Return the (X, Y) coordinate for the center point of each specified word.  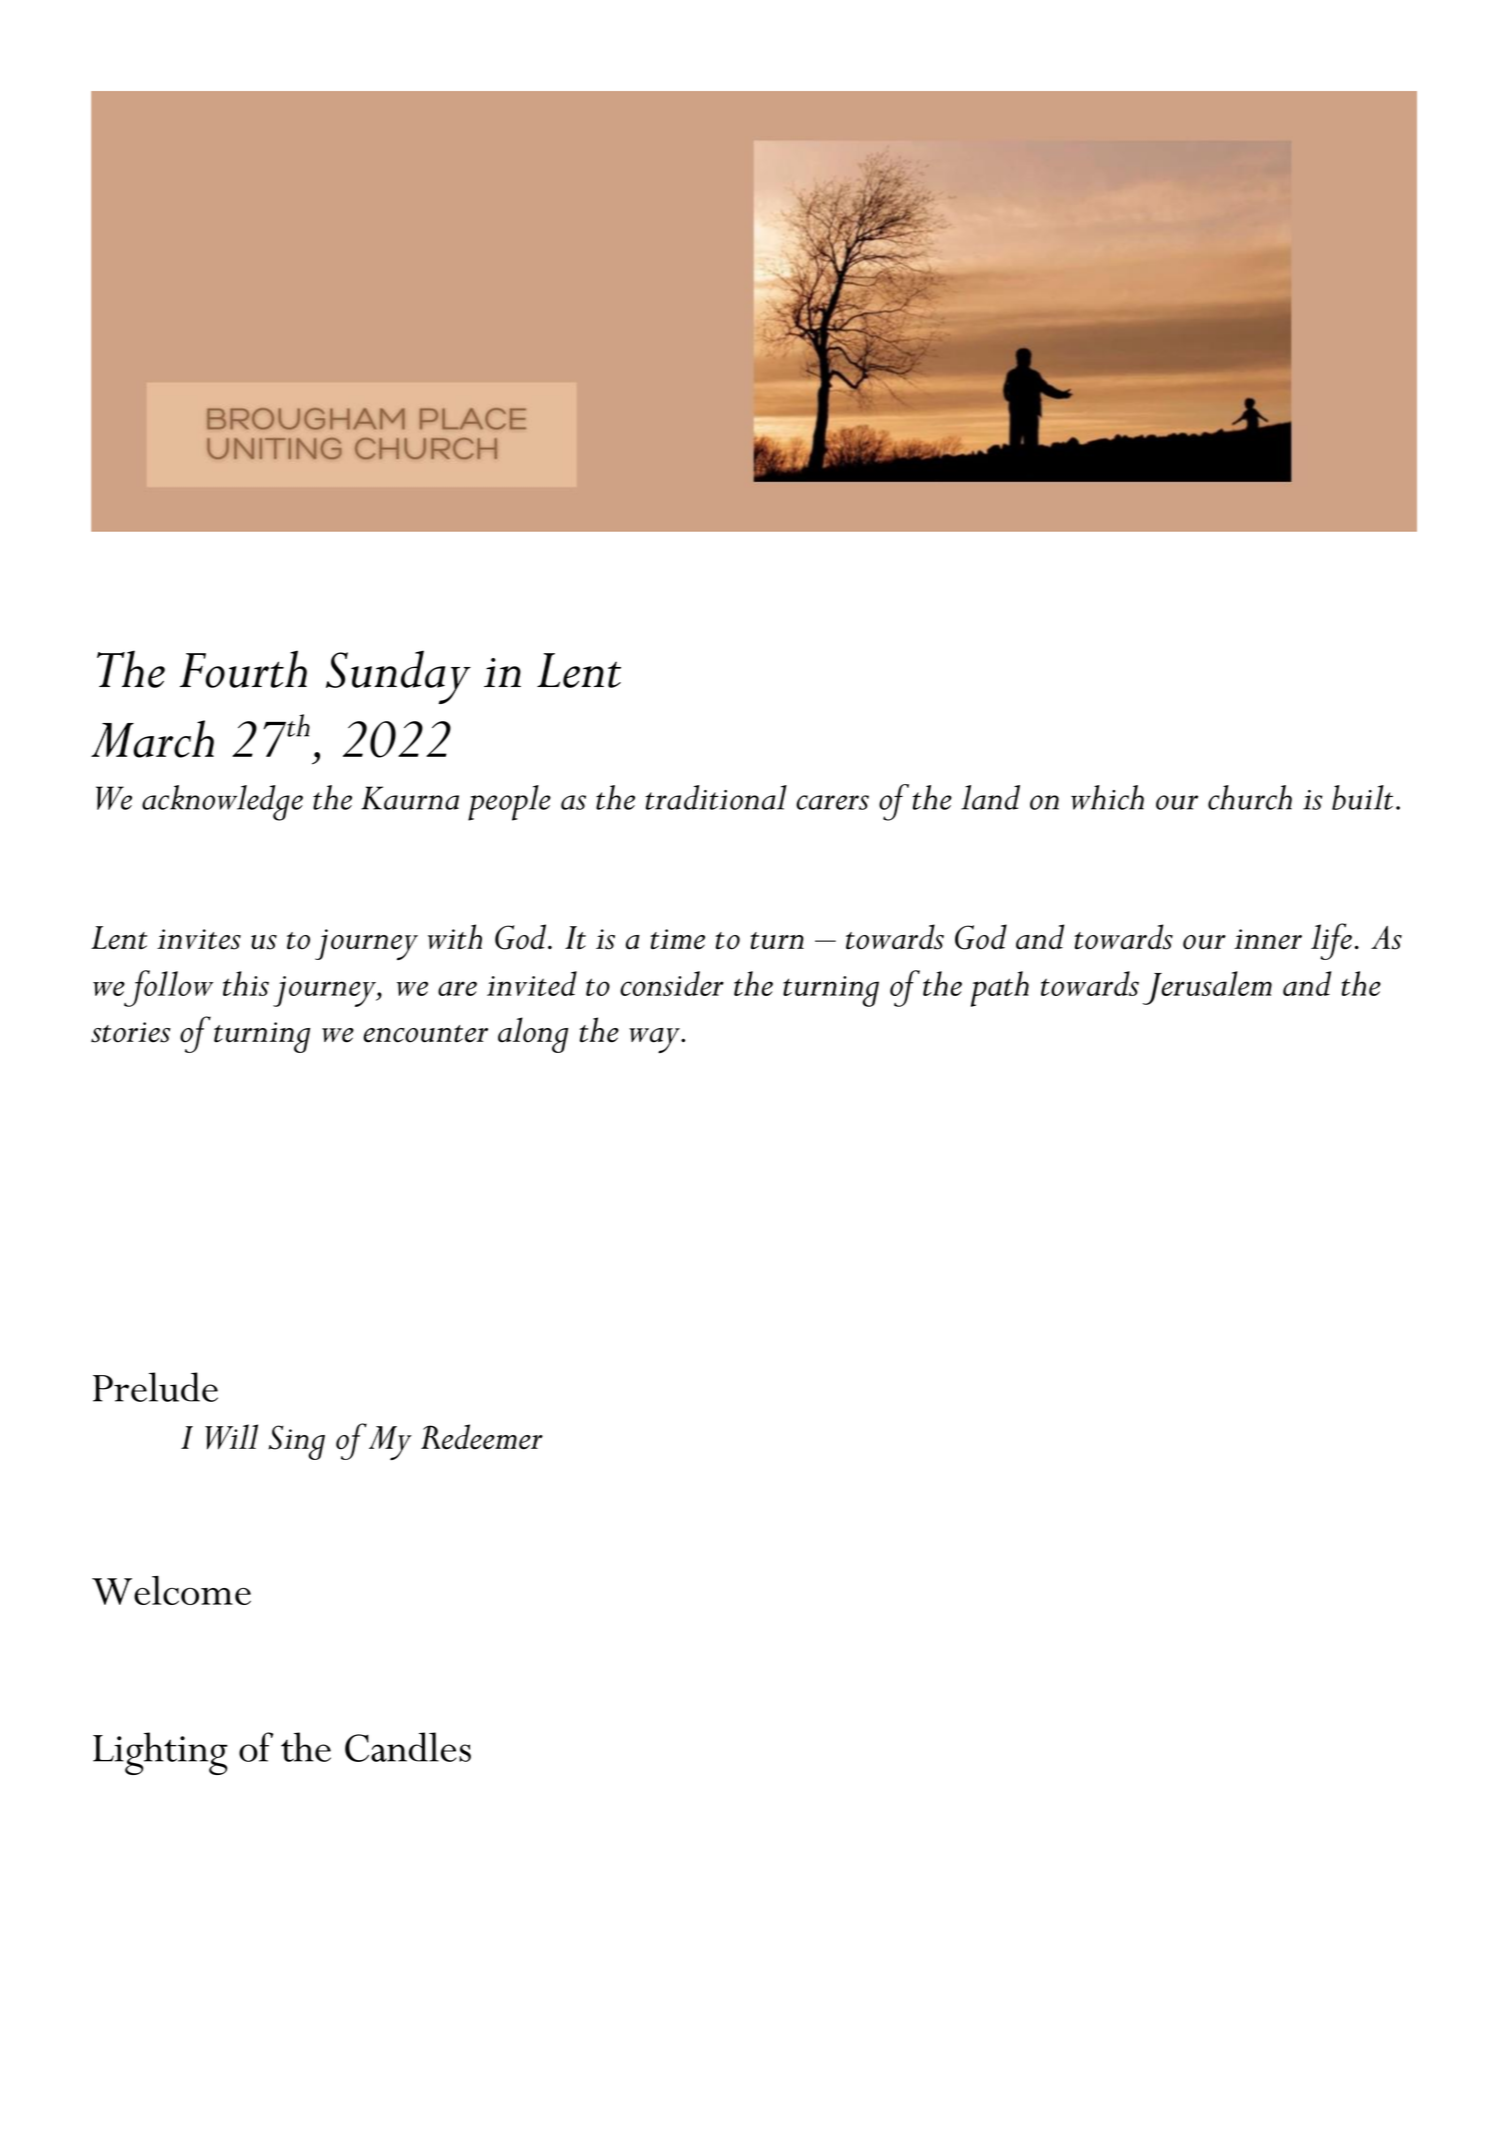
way (655, 1040)
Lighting (160, 1753)
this (246, 983)
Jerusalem (1207, 988)
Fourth (243, 669)
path (1000, 989)
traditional (716, 797)
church (1250, 797)
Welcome (171, 1590)
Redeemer (482, 1437)
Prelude (155, 1387)
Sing (296, 1442)
